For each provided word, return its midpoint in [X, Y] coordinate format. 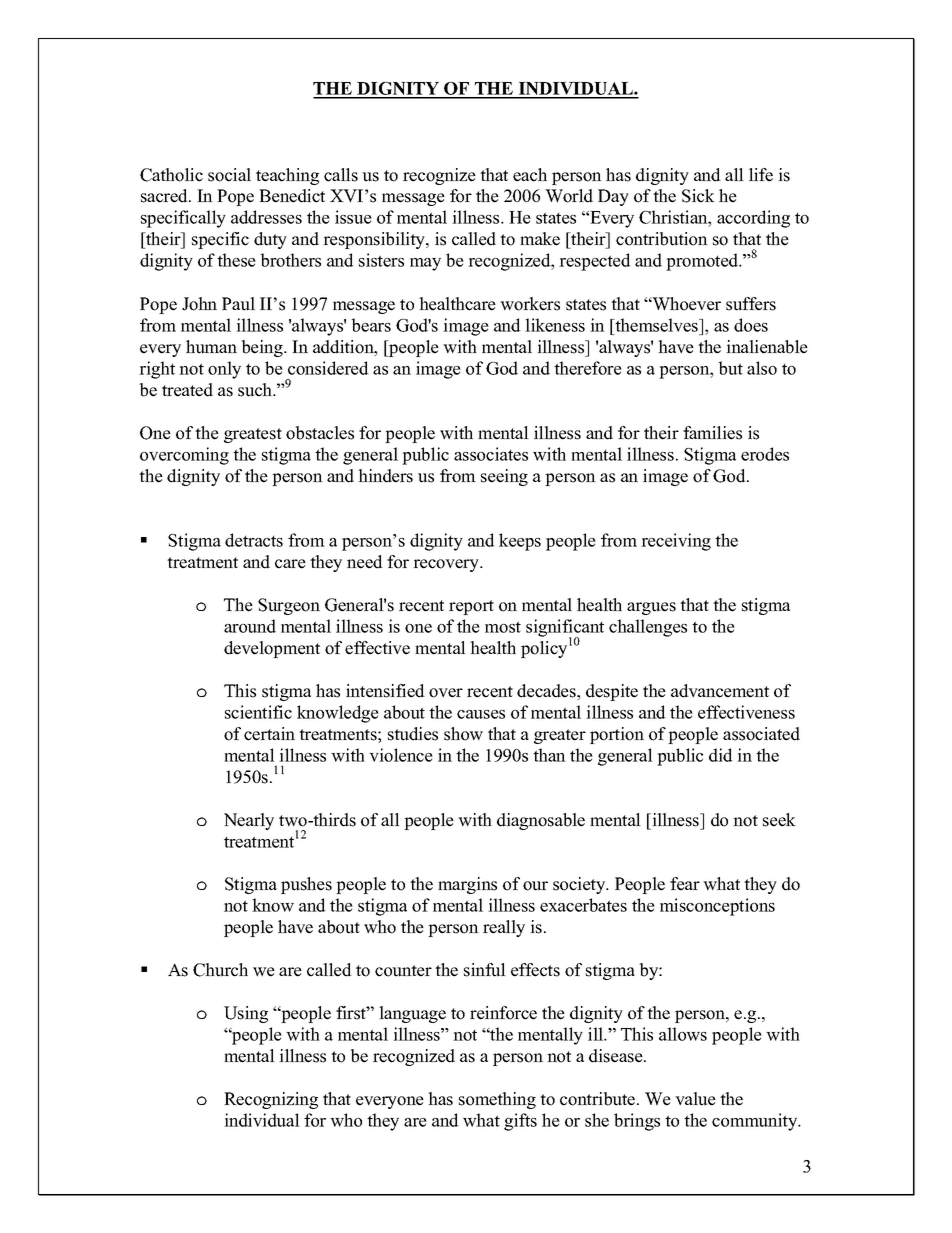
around [250, 626]
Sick [698, 196]
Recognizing [271, 1100]
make [540, 239]
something [497, 1100]
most [503, 627]
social [229, 175]
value [695, 1099]
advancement [720, 691]
